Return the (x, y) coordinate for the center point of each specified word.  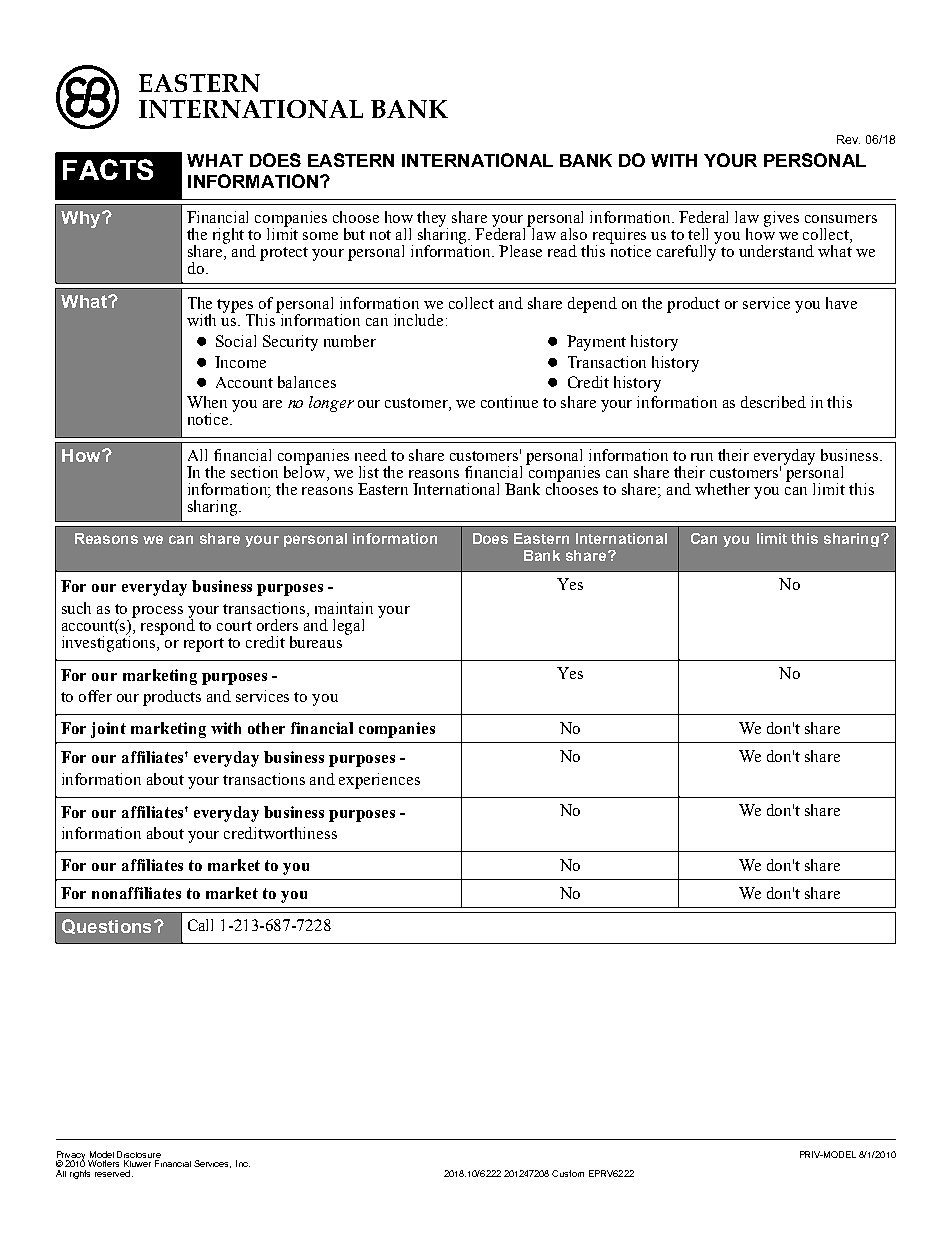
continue (509, 402)
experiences (379, 781)
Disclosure (139, 1154)
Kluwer (137, 1163)
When (207, 402)
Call (200, 925)
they (432, 220)
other (266, 728)
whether (722, 489)
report (204, 645)
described (773, 402)
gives (781, 219)
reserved (112, 1173)
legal (348, 627)
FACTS (108, 169)
